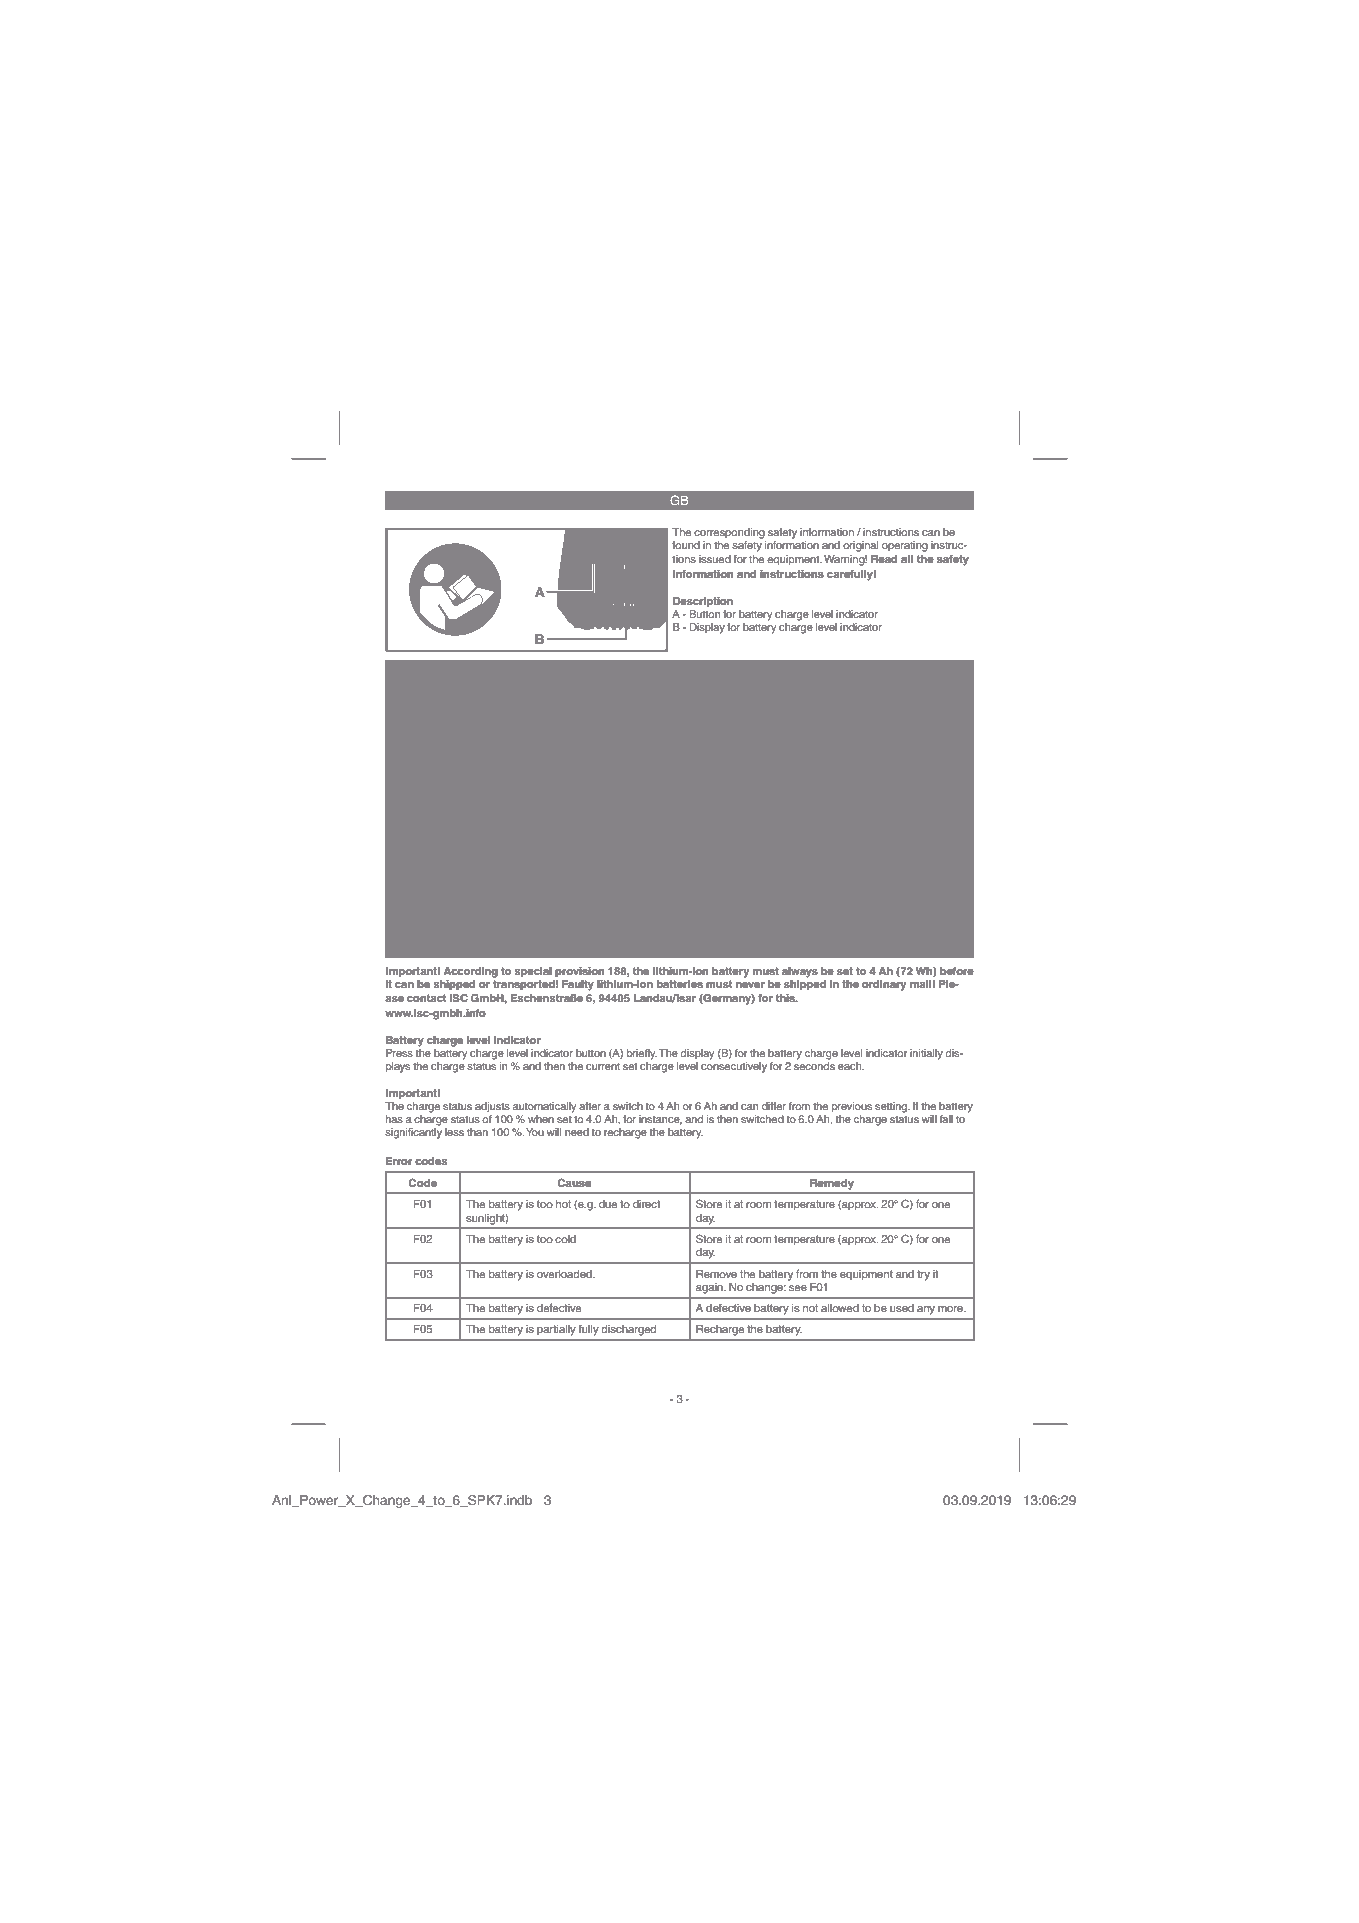 The image size is (1359, 1923). Describe the element at coordinates (716, 1274) in the screenshot. I see `Remove` at that location.
